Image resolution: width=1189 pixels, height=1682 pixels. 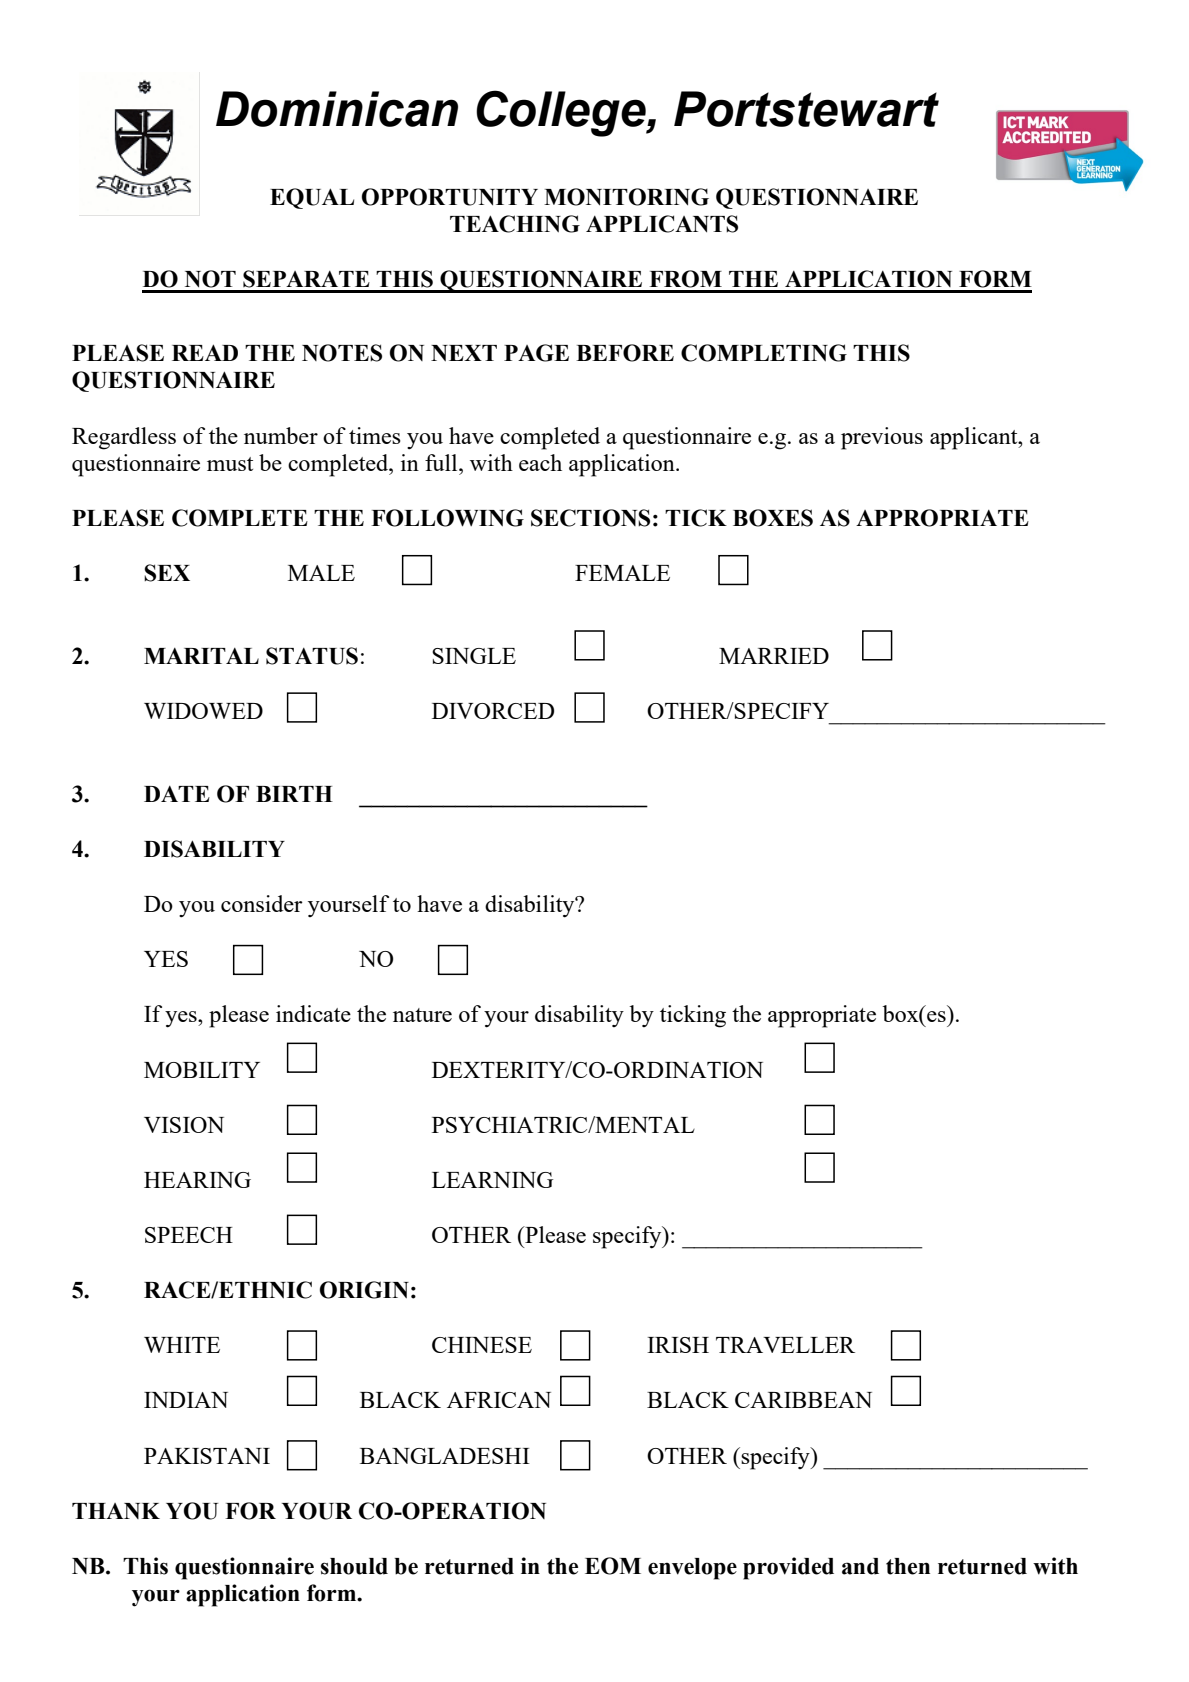 What do you see at coordinates (201, 656) in the screenshot?
I see `MARITAL` at bounding box center [201, 656].
